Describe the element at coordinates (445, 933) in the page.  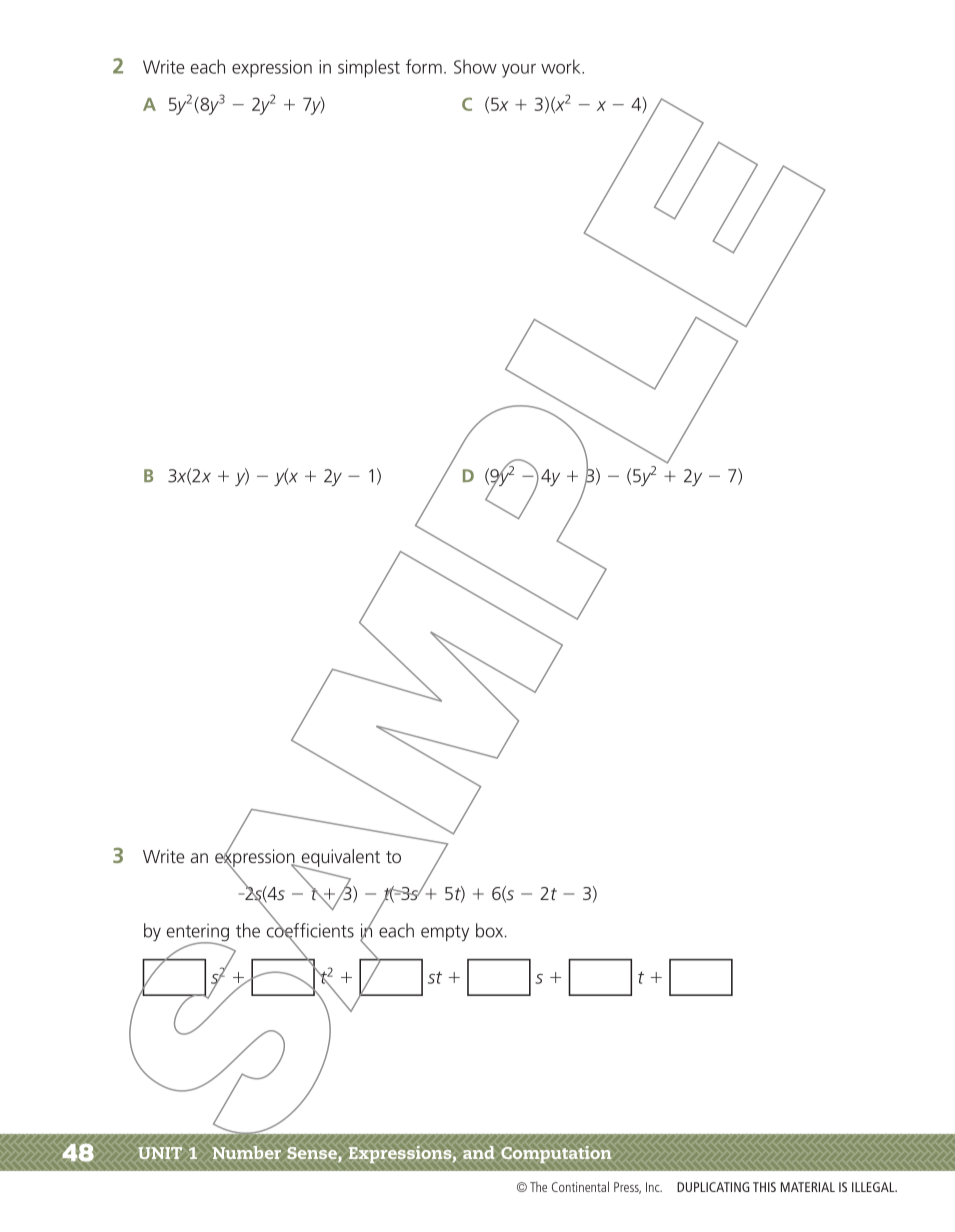
I see `empty` at that location.
